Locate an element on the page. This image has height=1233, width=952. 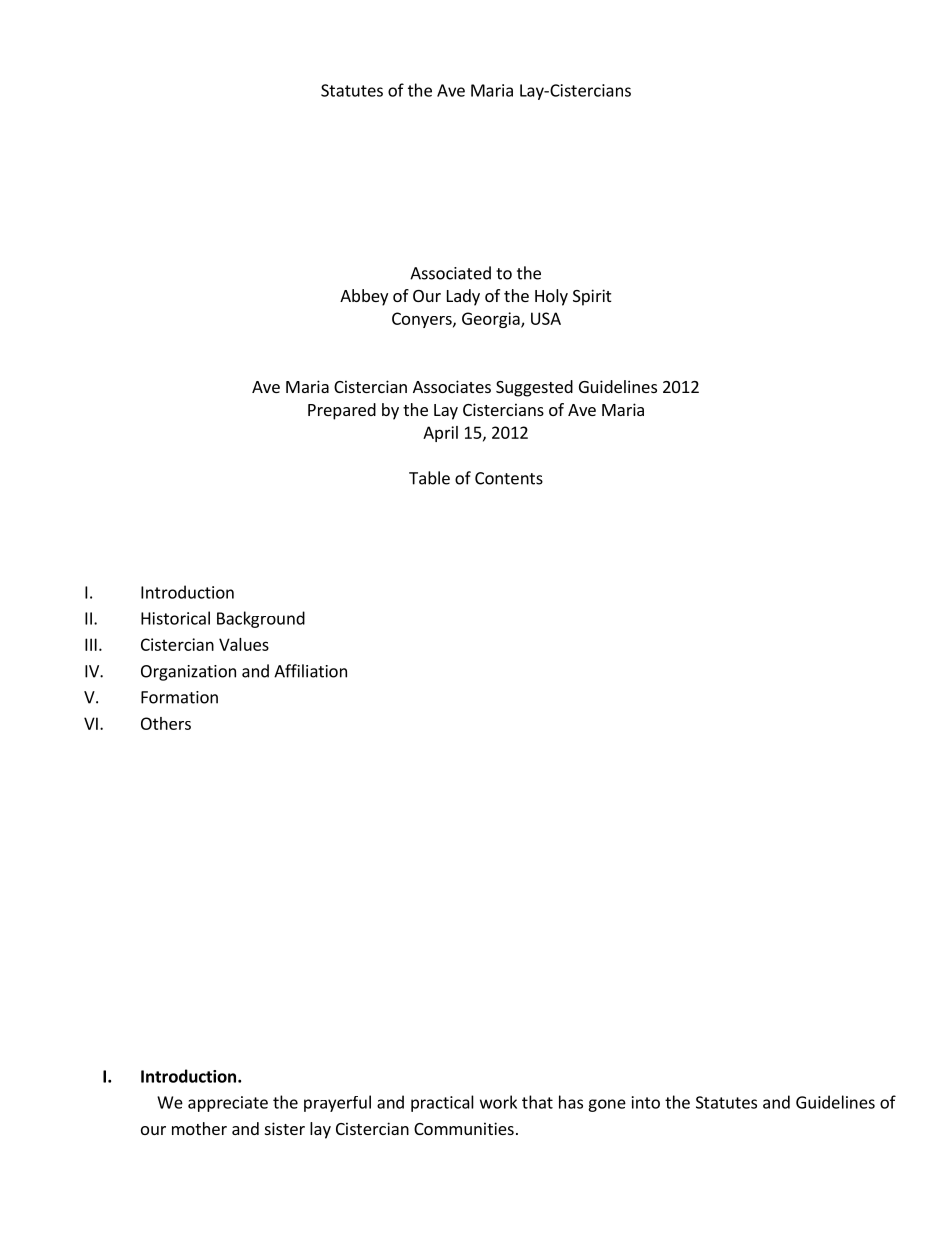
Others is located at coordinates (166, 723).
